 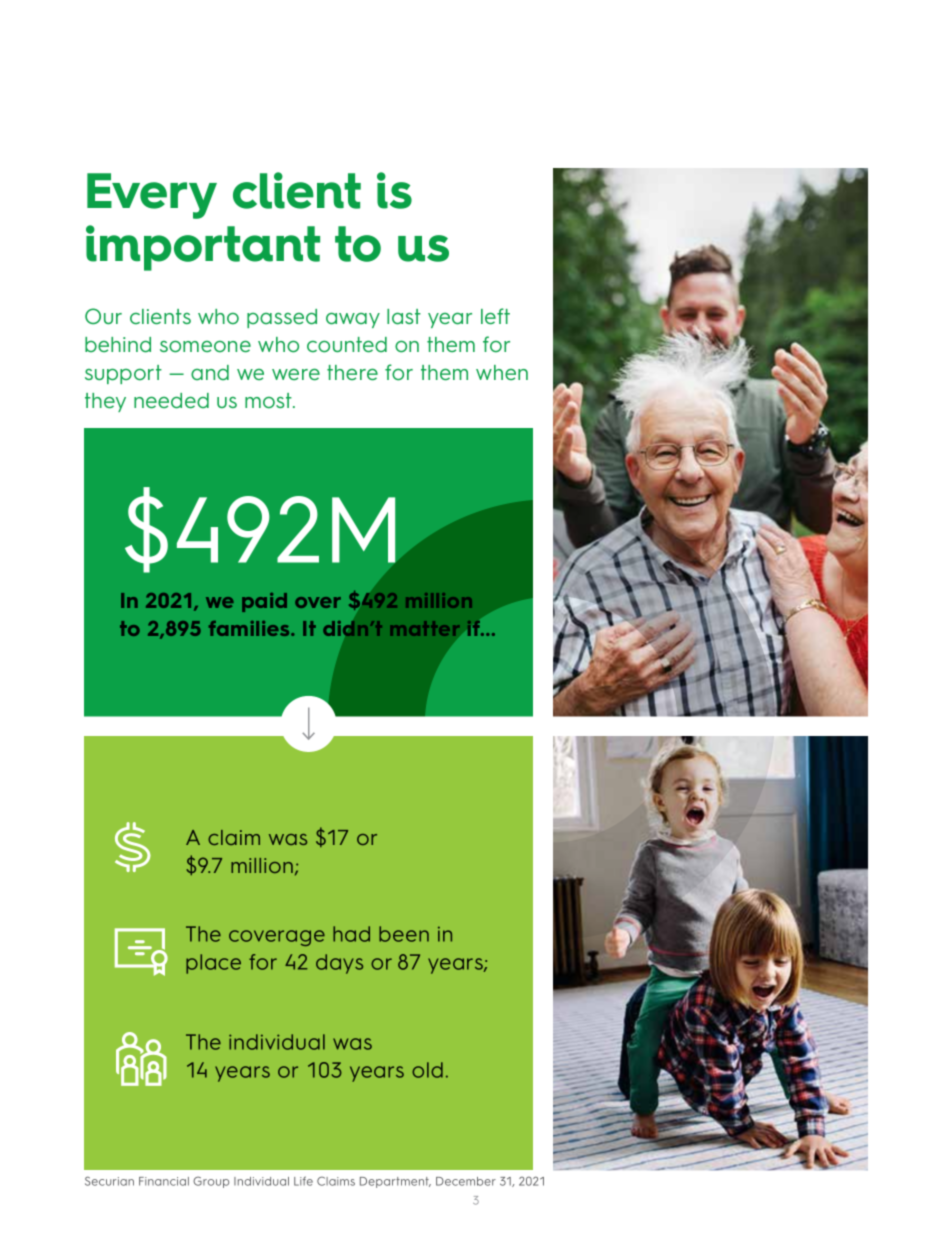 What do you see at coordinates (282, 318) in the screenshot?
I see `passed` at bounding box center [282, 318].
